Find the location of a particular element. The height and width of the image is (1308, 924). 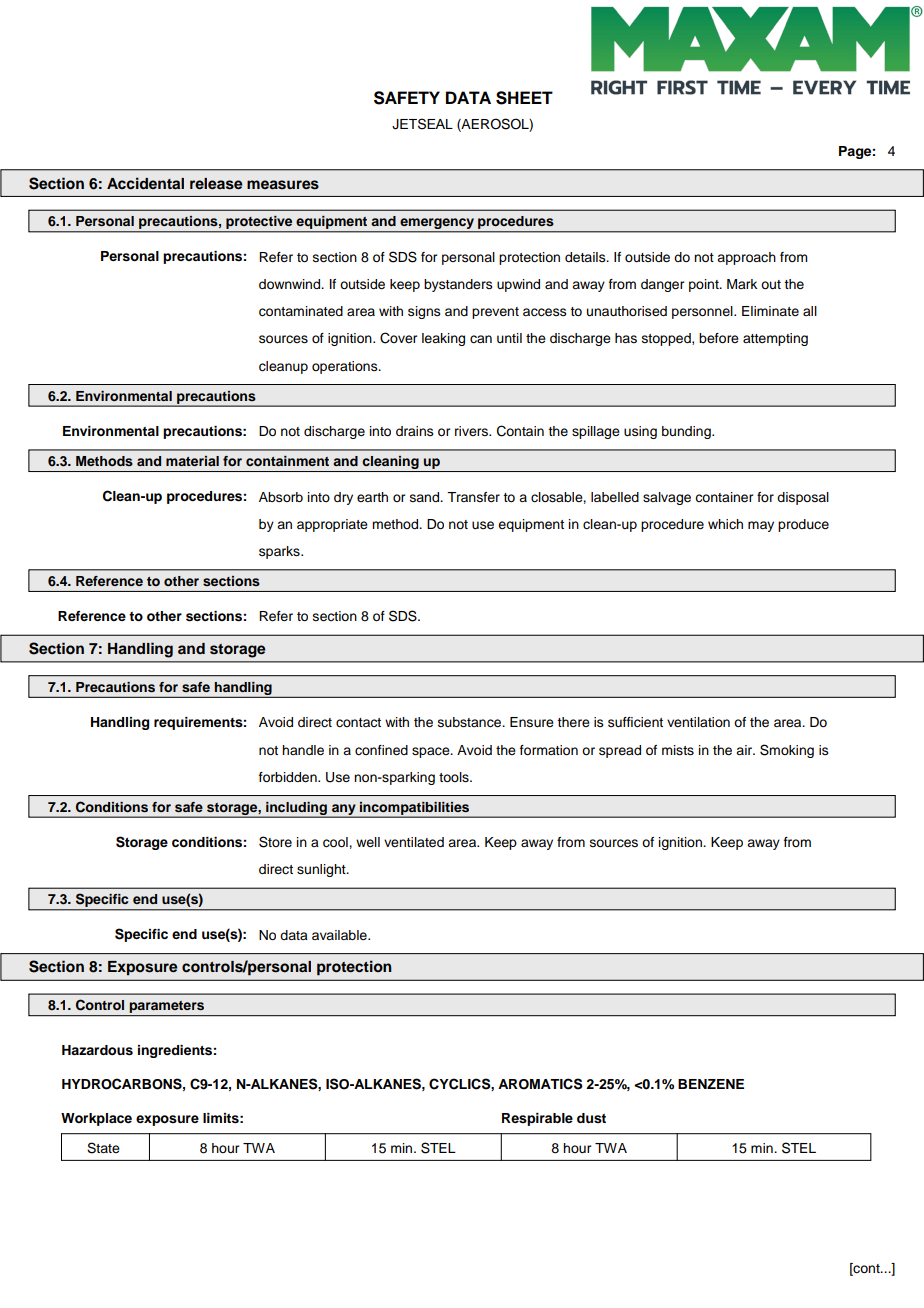

BENZENE is located at coordinates (711, 1084).
